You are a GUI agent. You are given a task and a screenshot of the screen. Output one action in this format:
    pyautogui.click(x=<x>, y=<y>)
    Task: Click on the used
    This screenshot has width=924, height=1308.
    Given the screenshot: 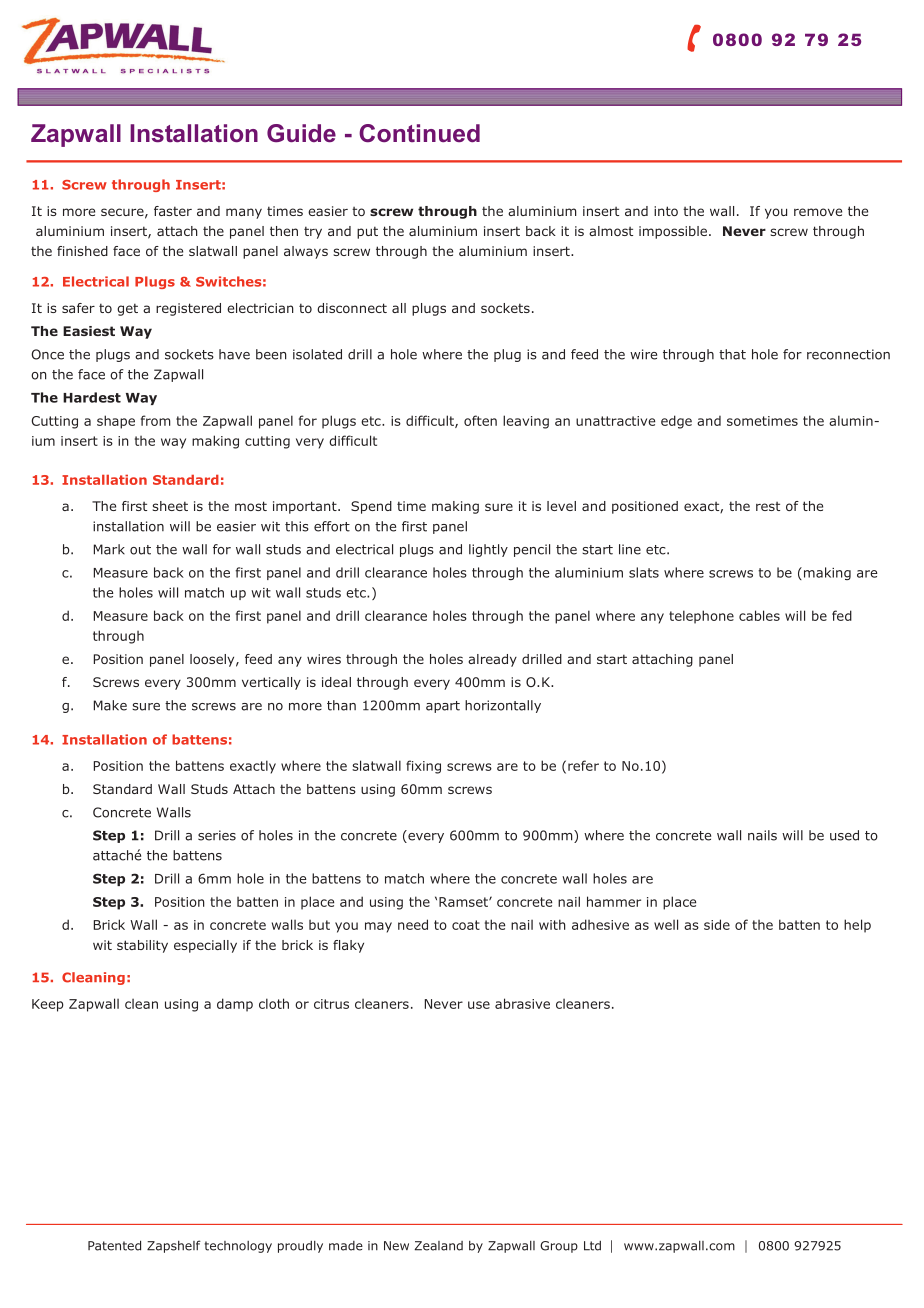 What is the action you would take?
    pyautogui.click(x=844, y=835)
